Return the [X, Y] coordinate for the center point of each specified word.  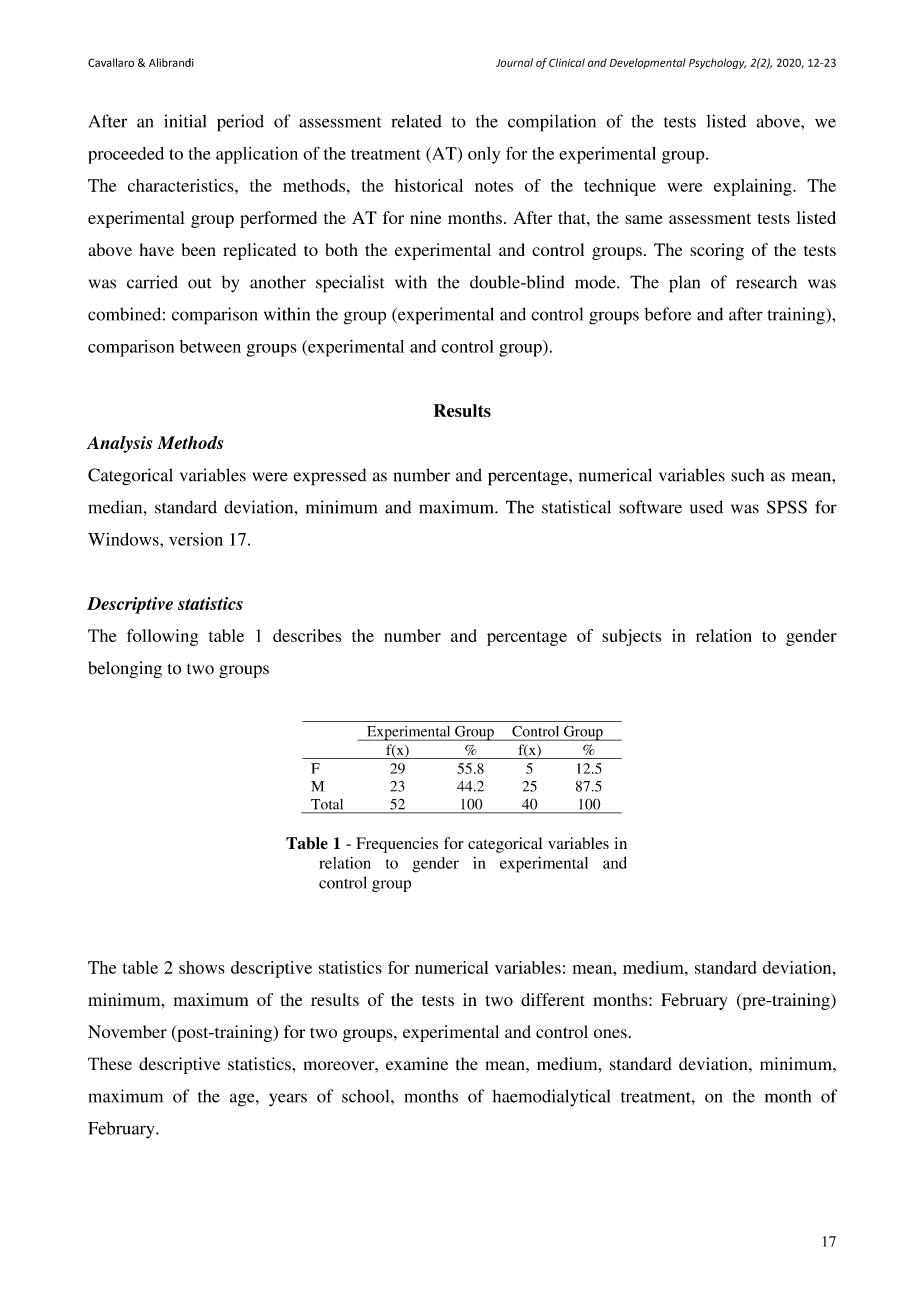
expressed [330, 477]
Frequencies [397, 845]
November [127, 1031]
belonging [125, 669]
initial [185, 121]
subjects [631, 637]
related [416, 121]
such [747, 475]
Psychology [717, 63]
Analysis [119, 444]
